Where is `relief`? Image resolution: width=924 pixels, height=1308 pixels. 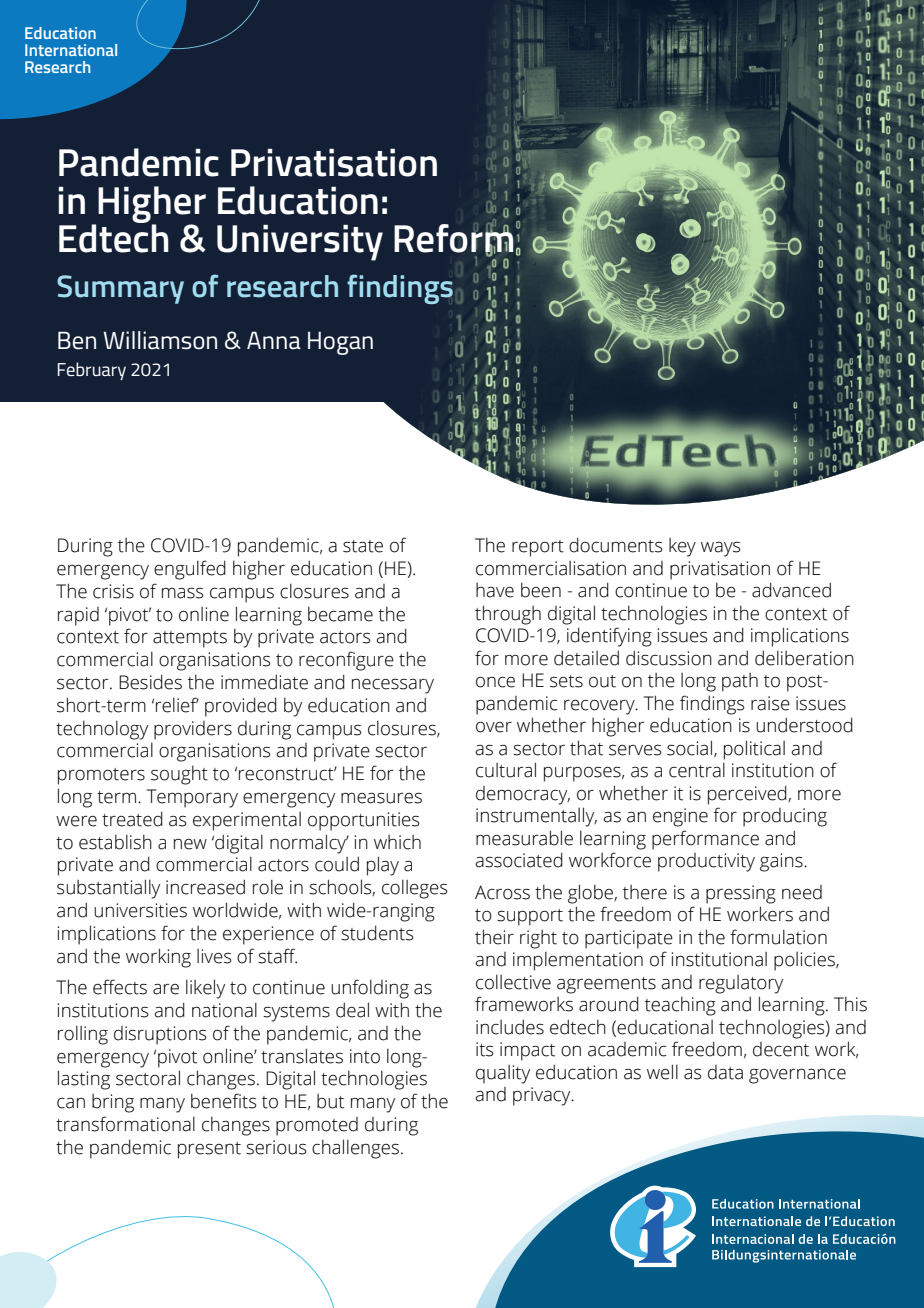
relief is located at coordinates (177, 705).
